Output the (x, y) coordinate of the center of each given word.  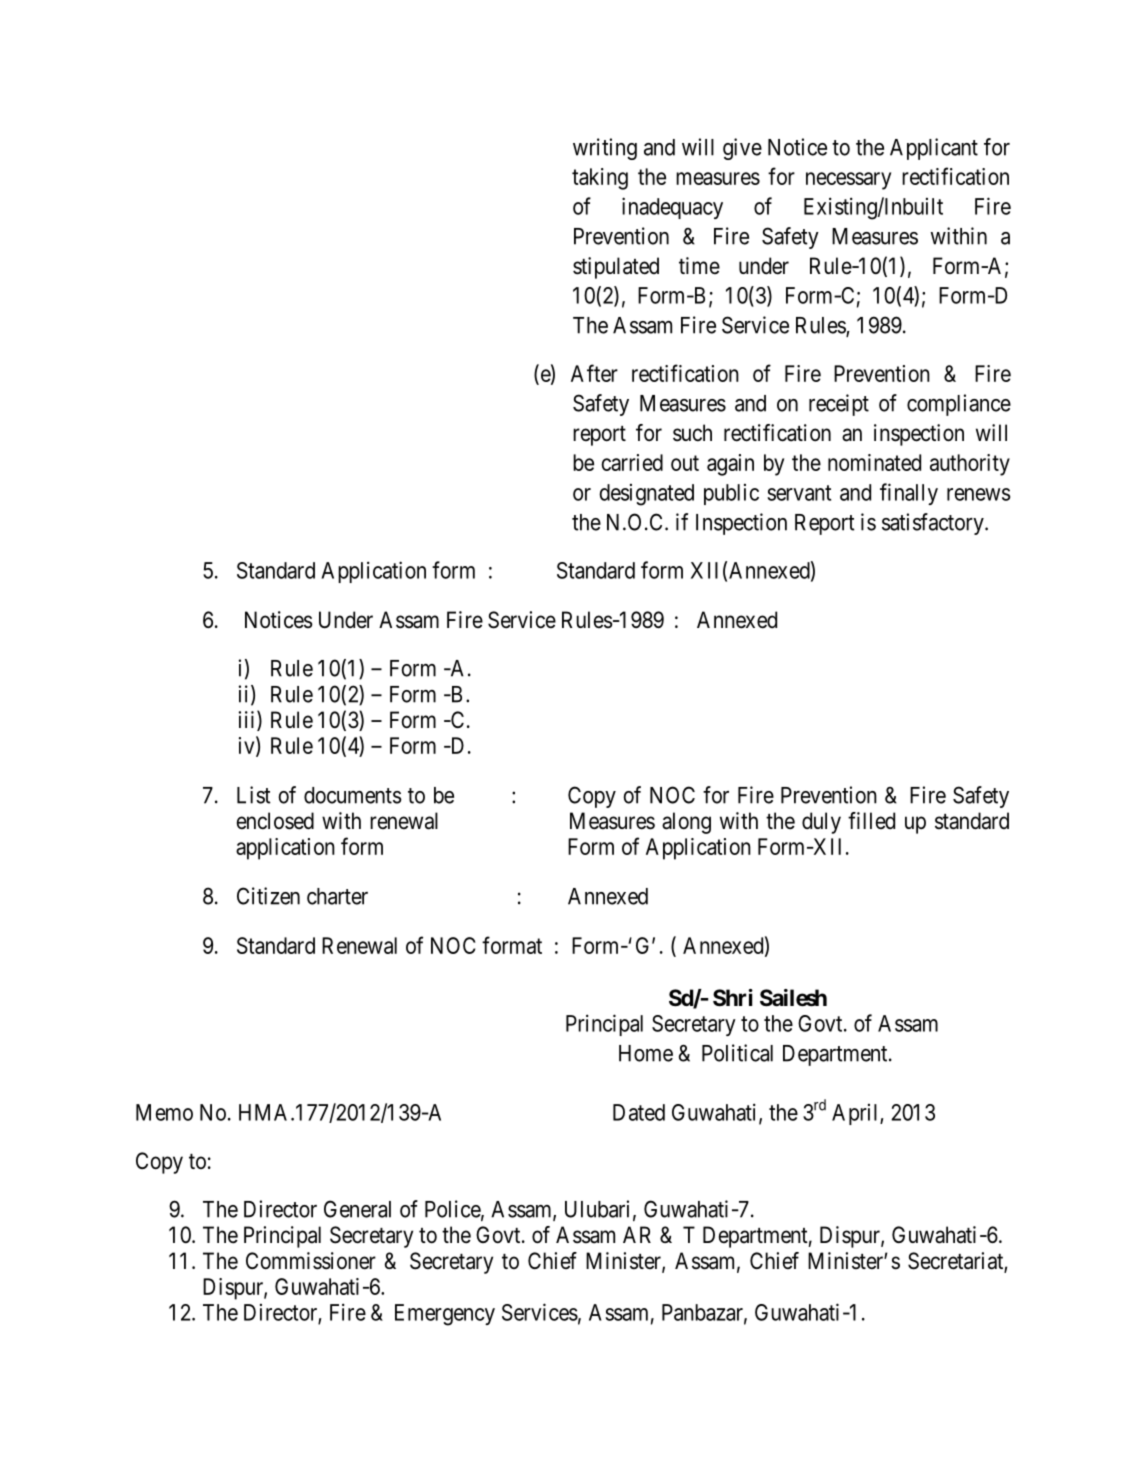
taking (600, 179)
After (594, 373)
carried (632, 462)
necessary (848, 181)
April (856, 1114)
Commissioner (311, 1261)
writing (605, 149)
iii (248, 720)
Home (646, 1053)
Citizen (268, 896)
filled (871, 820)
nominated (874, 462)
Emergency (445, 1315)
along (686, 823)
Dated (639, 1112)
